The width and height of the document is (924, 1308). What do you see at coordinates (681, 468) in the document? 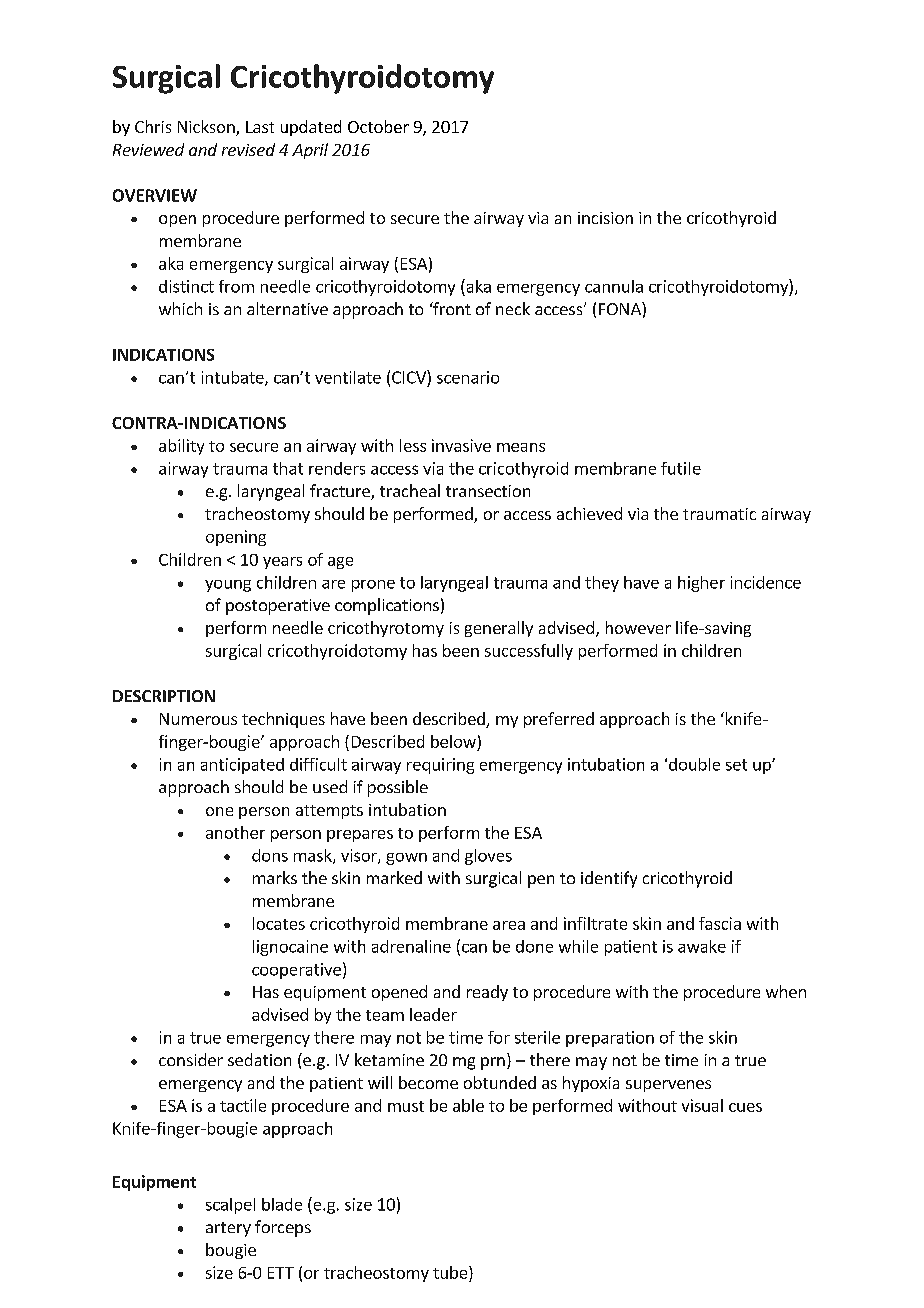
I see `futile` at bounding box center [681, 468].
